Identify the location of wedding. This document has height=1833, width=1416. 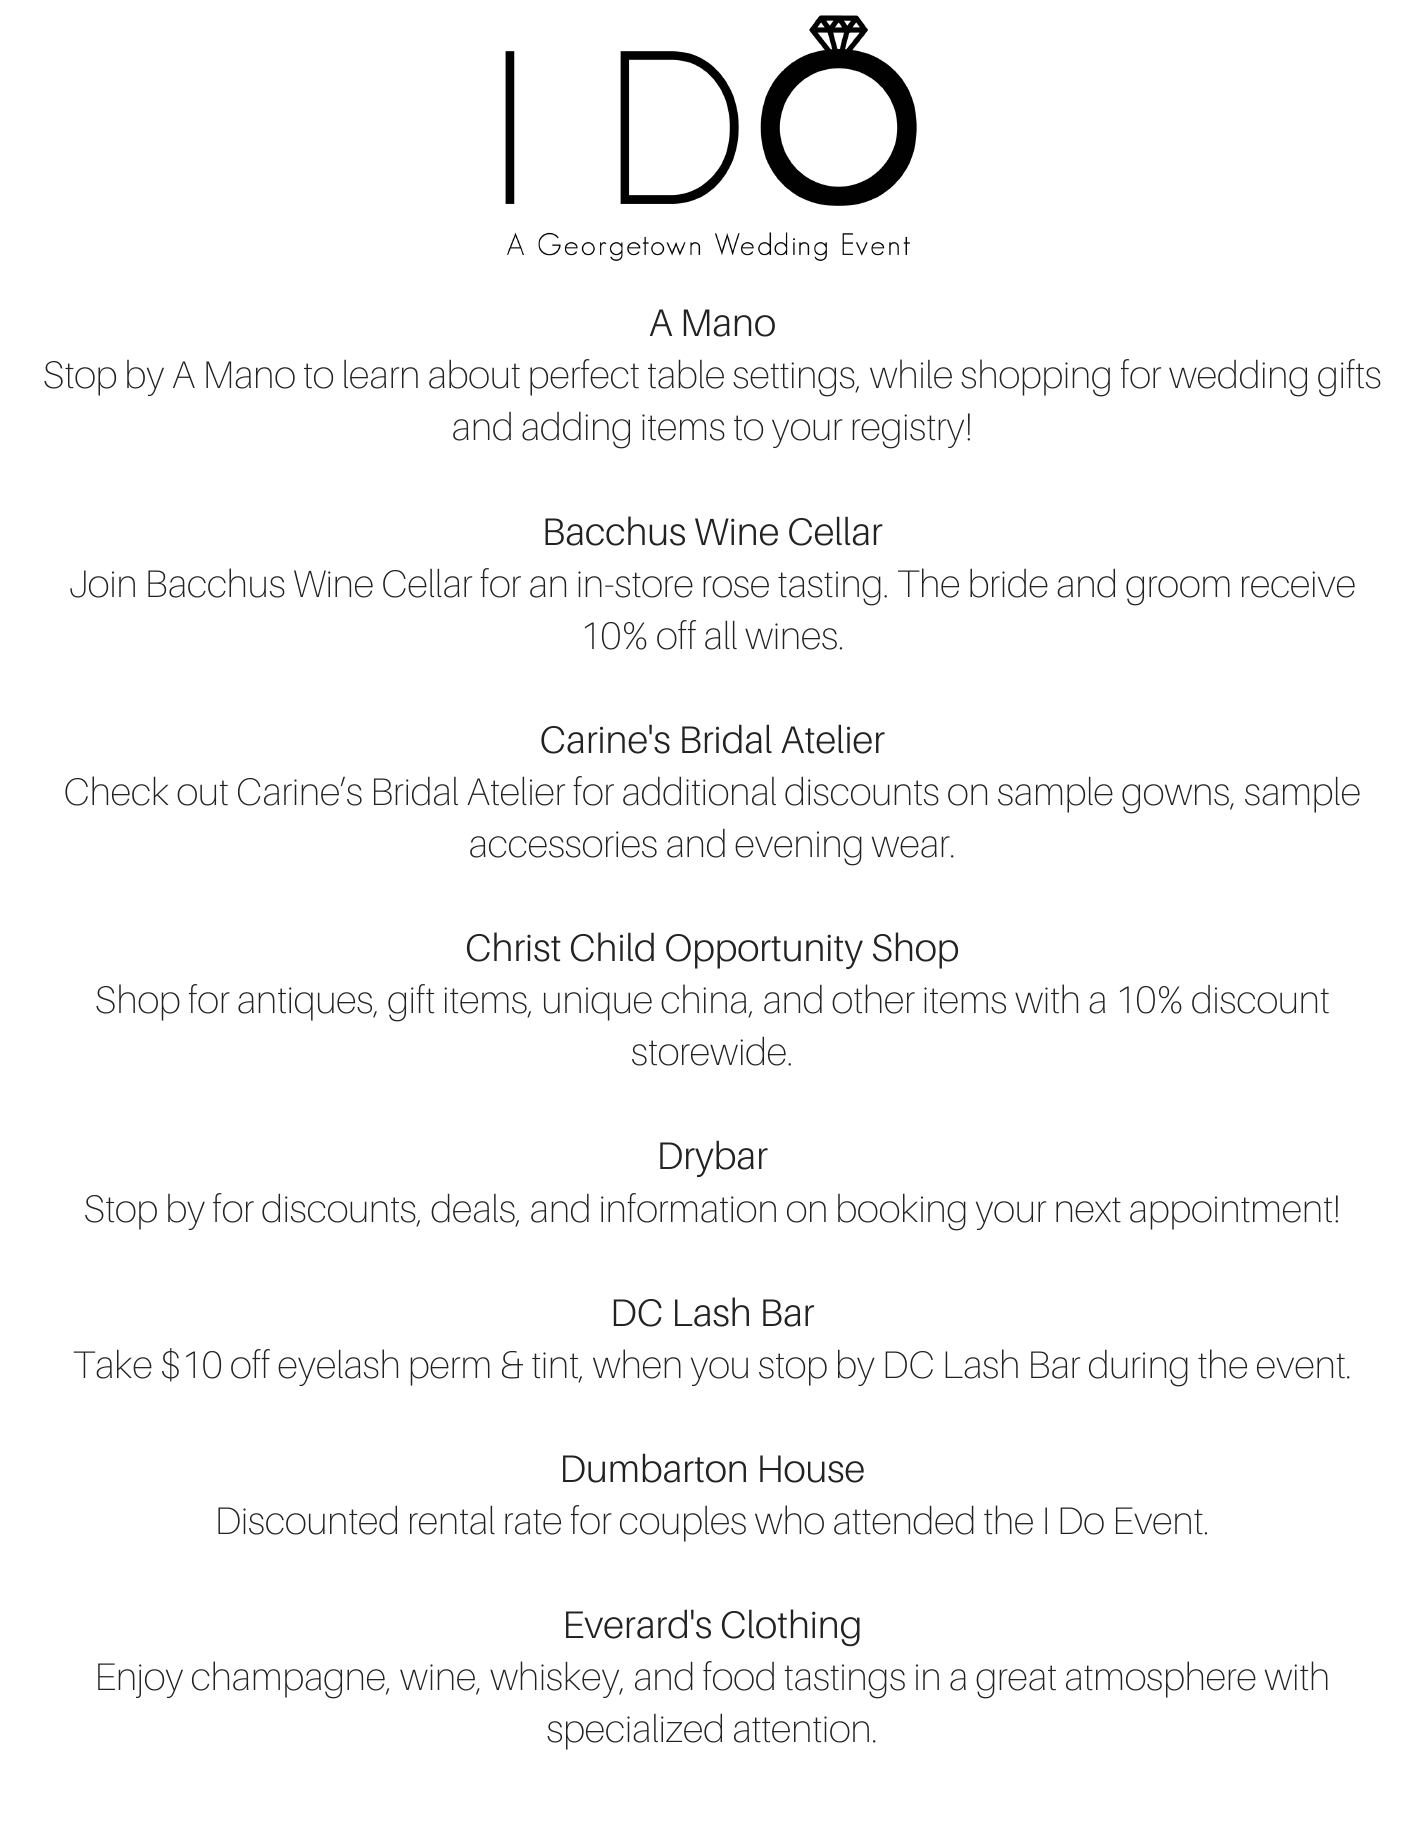
(1238, 378).
